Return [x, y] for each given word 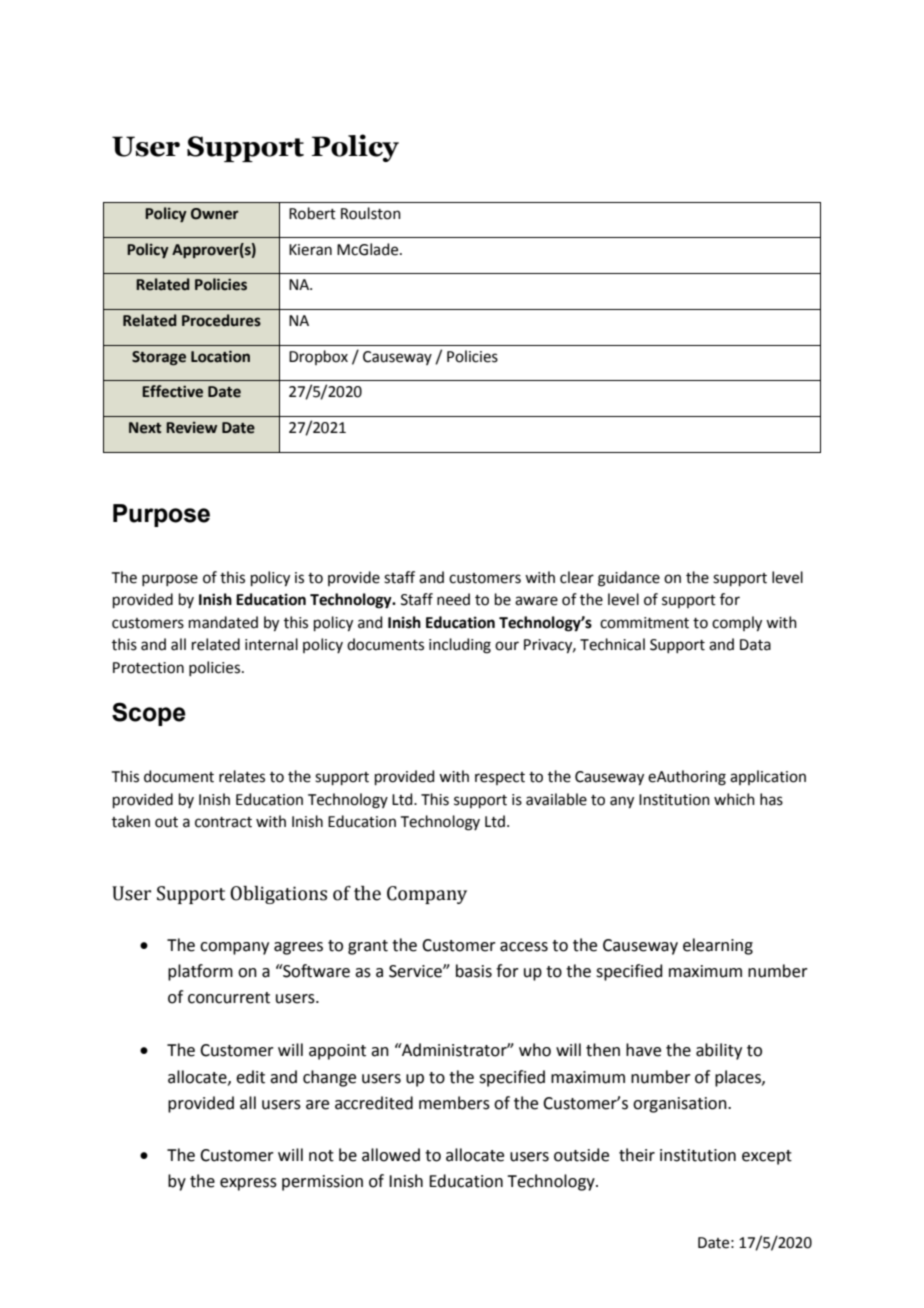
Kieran [310, 250]
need [453, 599]
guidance [629, 579]
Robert [312, 213]
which [734, 799]
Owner [215, 214]
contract [223, 822]
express [248, 1184]
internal [271, 644]
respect [500, 778]
